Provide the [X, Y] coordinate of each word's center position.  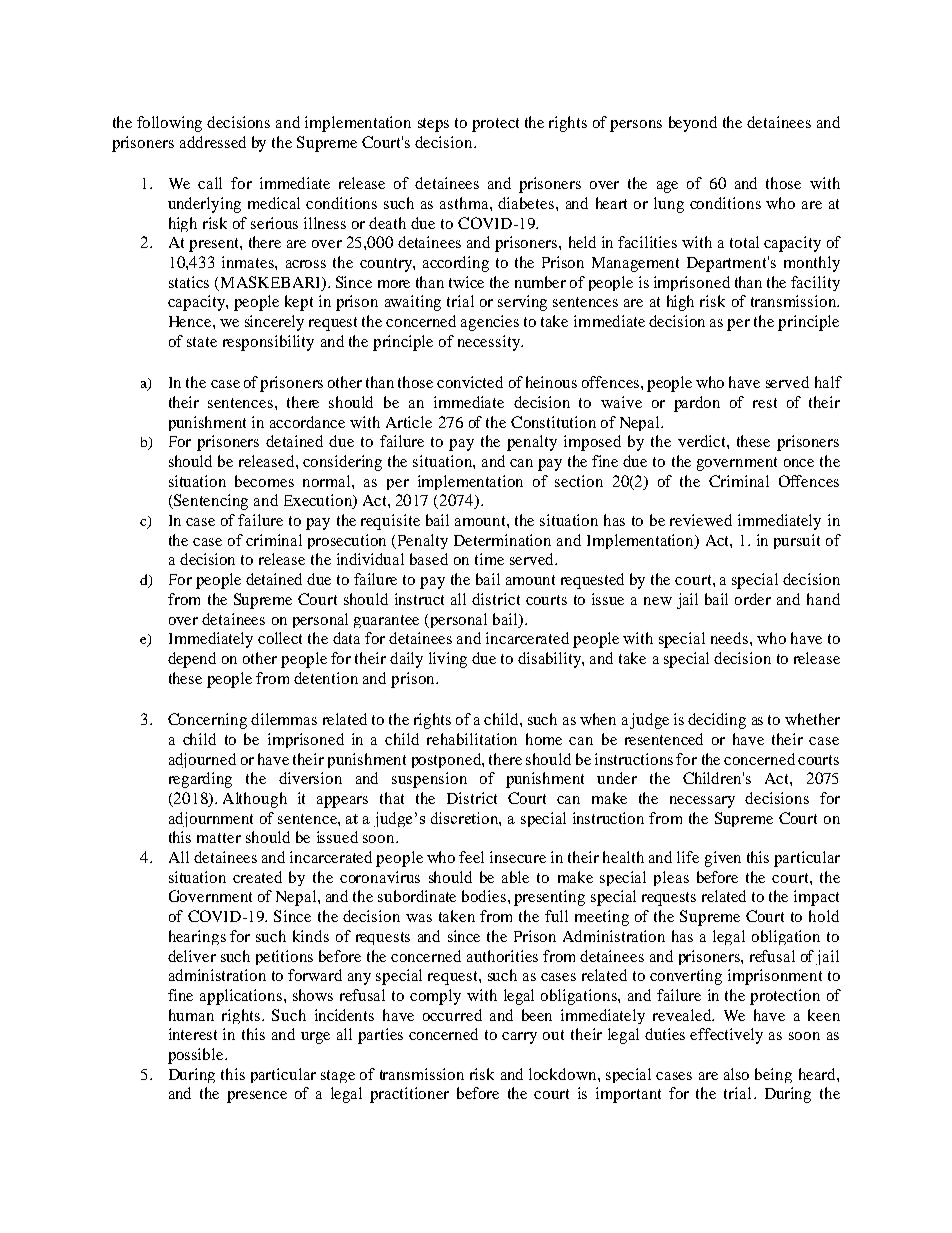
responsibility [268, 343]
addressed [213, 142]
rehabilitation [472, 739]
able [515, 877]
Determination [502, 540]
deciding [717, 721]
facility [815, 283]
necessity [490, 343]
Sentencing [210, 502]
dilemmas [284, 719]
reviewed [701, 520]
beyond [693, 124]
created [257, 877]
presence [257, 1097]
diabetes [526, 203]
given [723, 859]
